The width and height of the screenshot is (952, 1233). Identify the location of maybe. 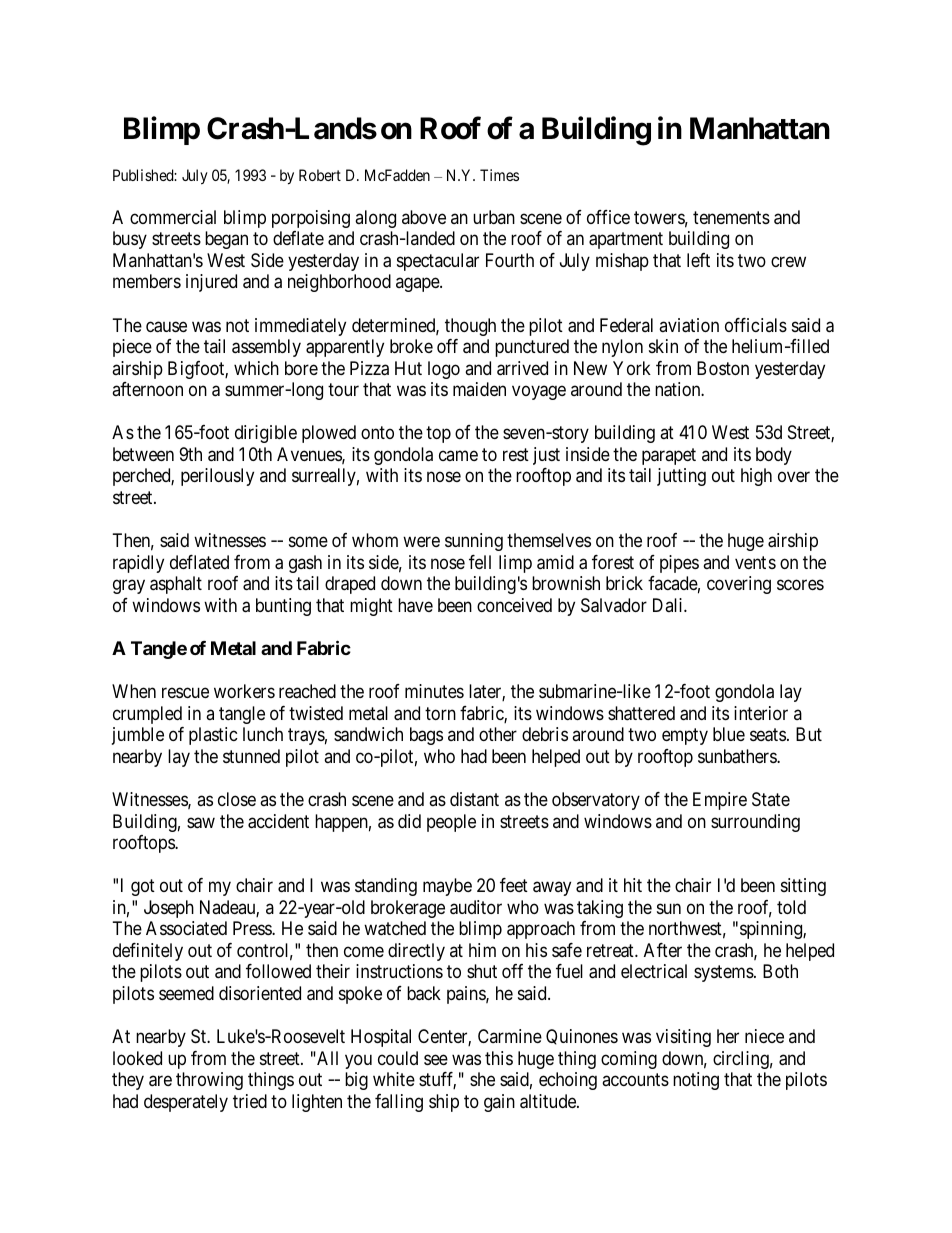
(447, 887).
